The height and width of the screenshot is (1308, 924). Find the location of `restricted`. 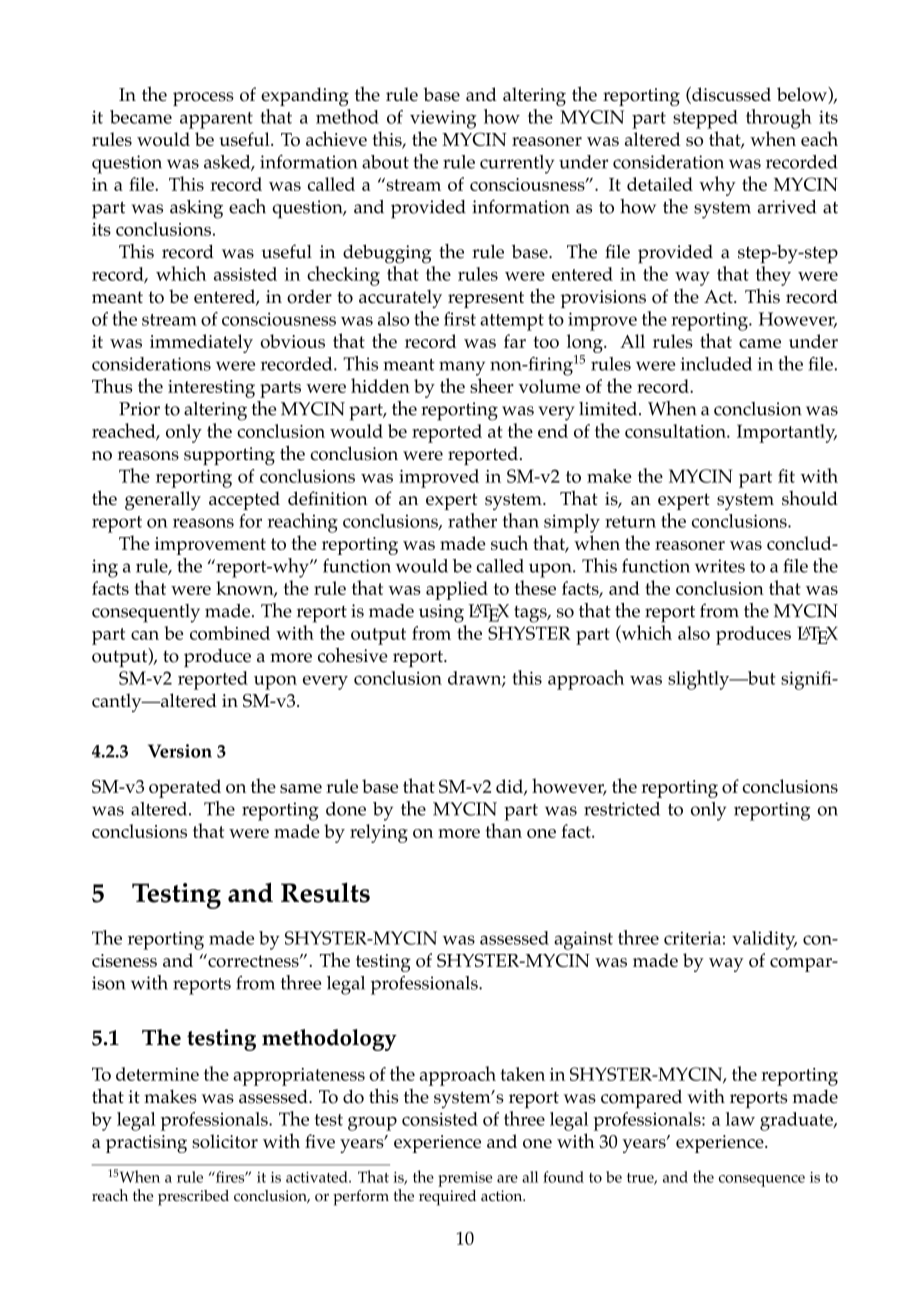

restricted is located at coordinates (622, 809).
